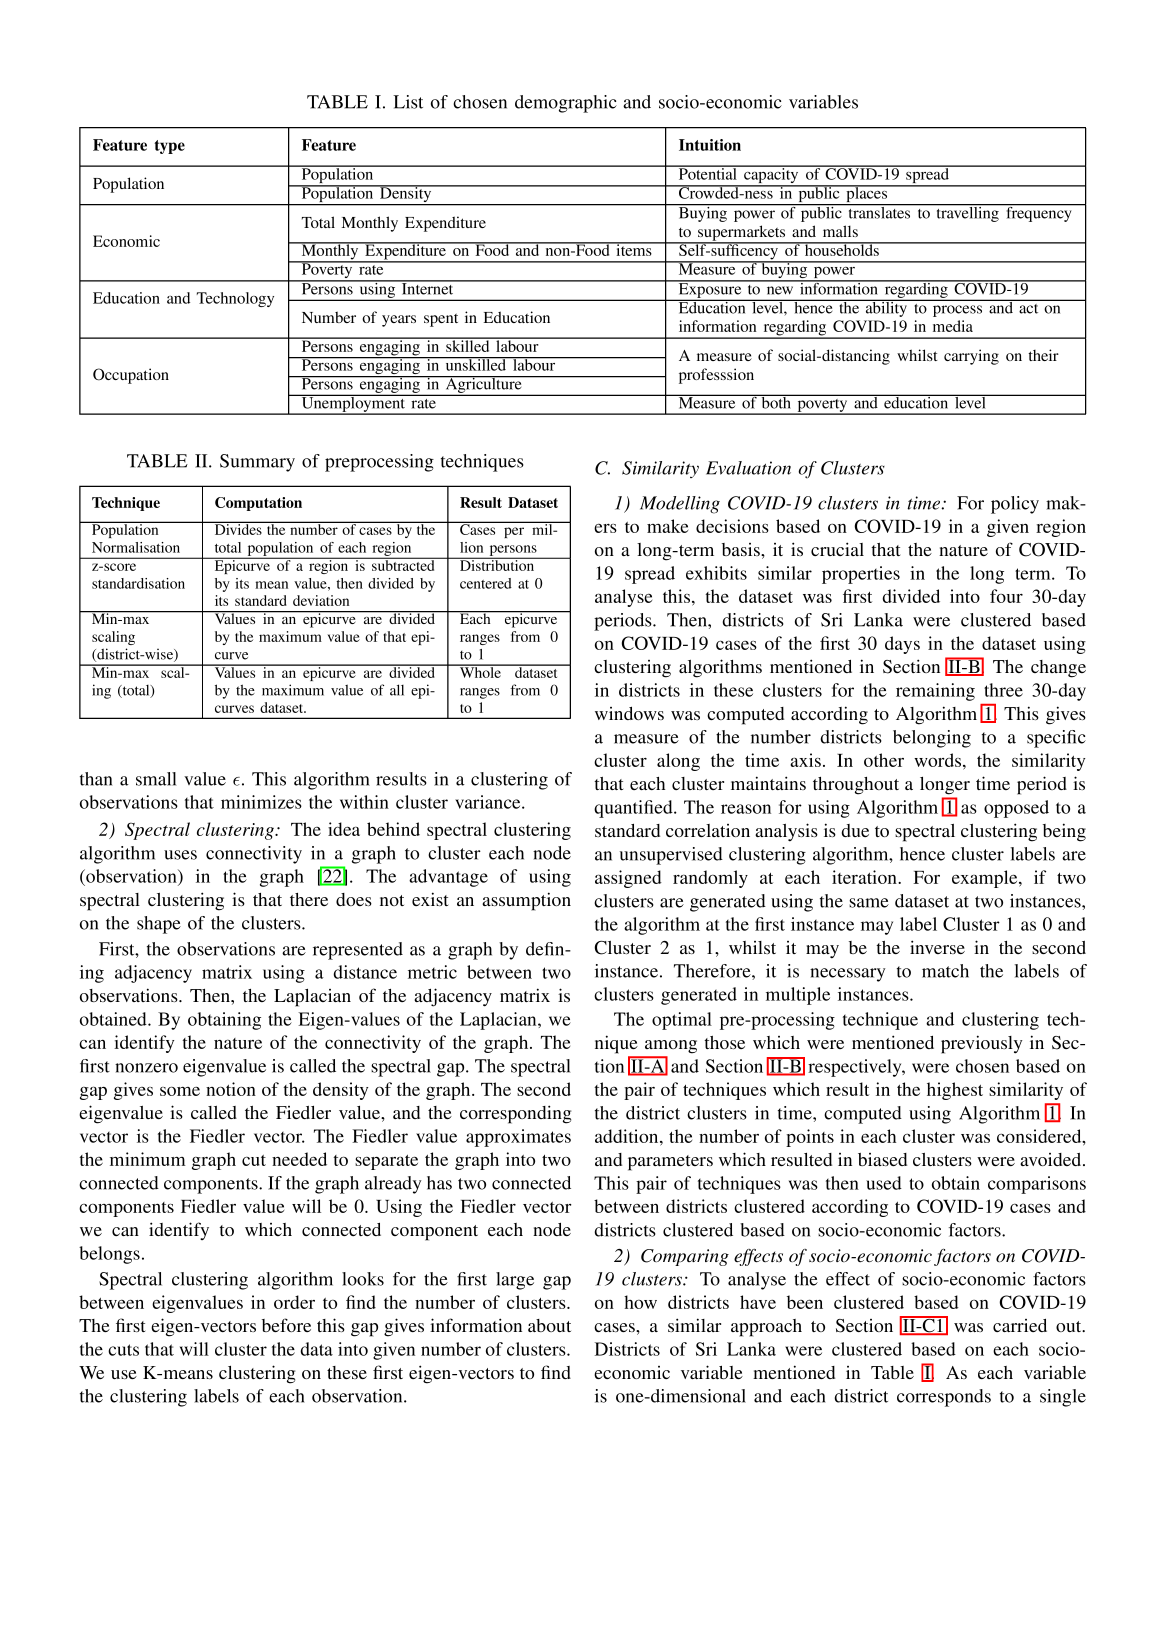 This screenshot has height=1648, width=1165. I want to click on make, so click(667, 526).
